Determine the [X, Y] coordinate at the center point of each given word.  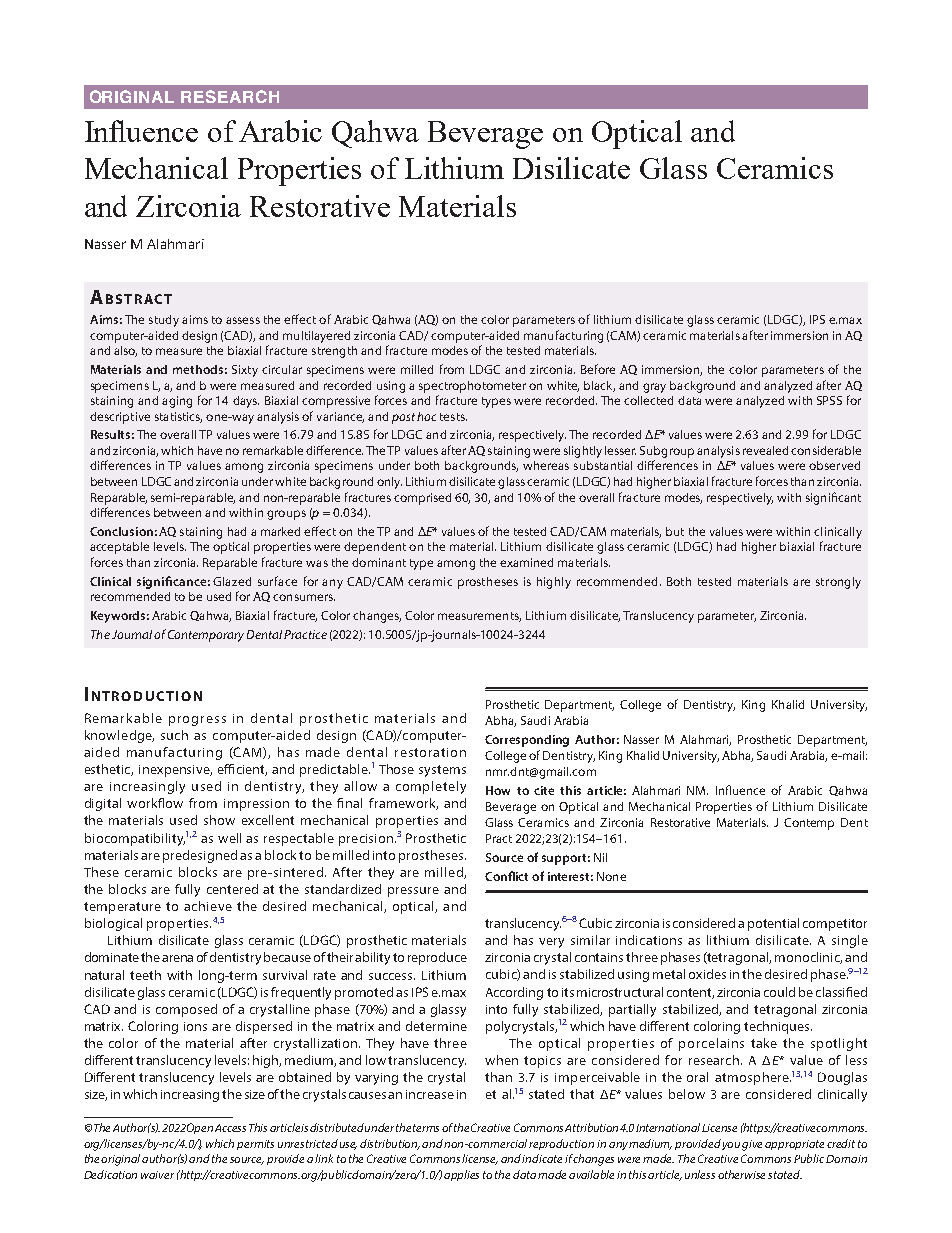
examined [526, 562]
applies [461, 1175]
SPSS [829, 400]
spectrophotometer [472, 387]
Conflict [506, 876]
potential [773, 924]
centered [232, 889]
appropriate [794, 1145]
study [164, 321]
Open [200, 1128]
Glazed [232, 581]
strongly [838, 583]
